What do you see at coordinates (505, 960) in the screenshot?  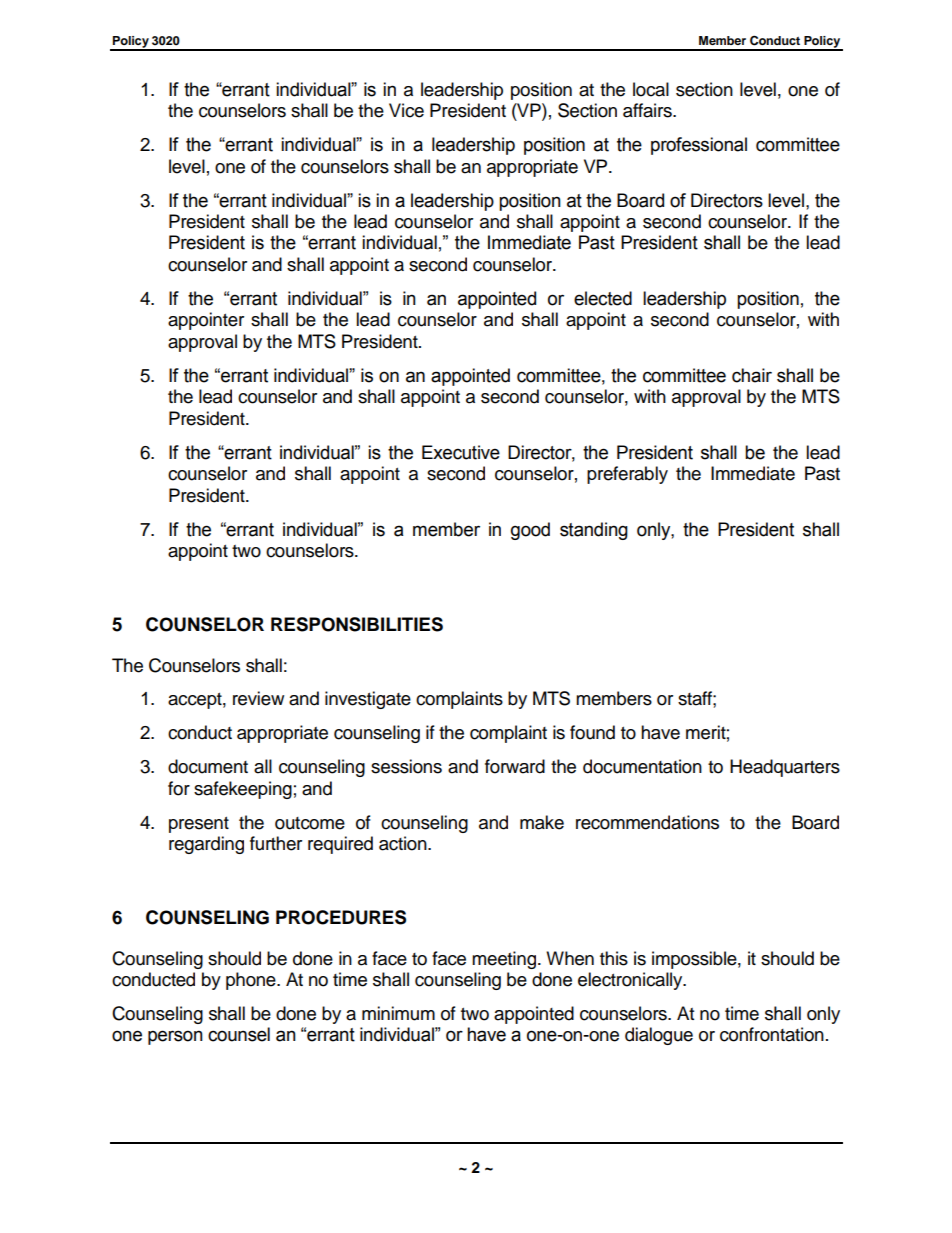 I see `meeting` at bounding box center [505, 960].
